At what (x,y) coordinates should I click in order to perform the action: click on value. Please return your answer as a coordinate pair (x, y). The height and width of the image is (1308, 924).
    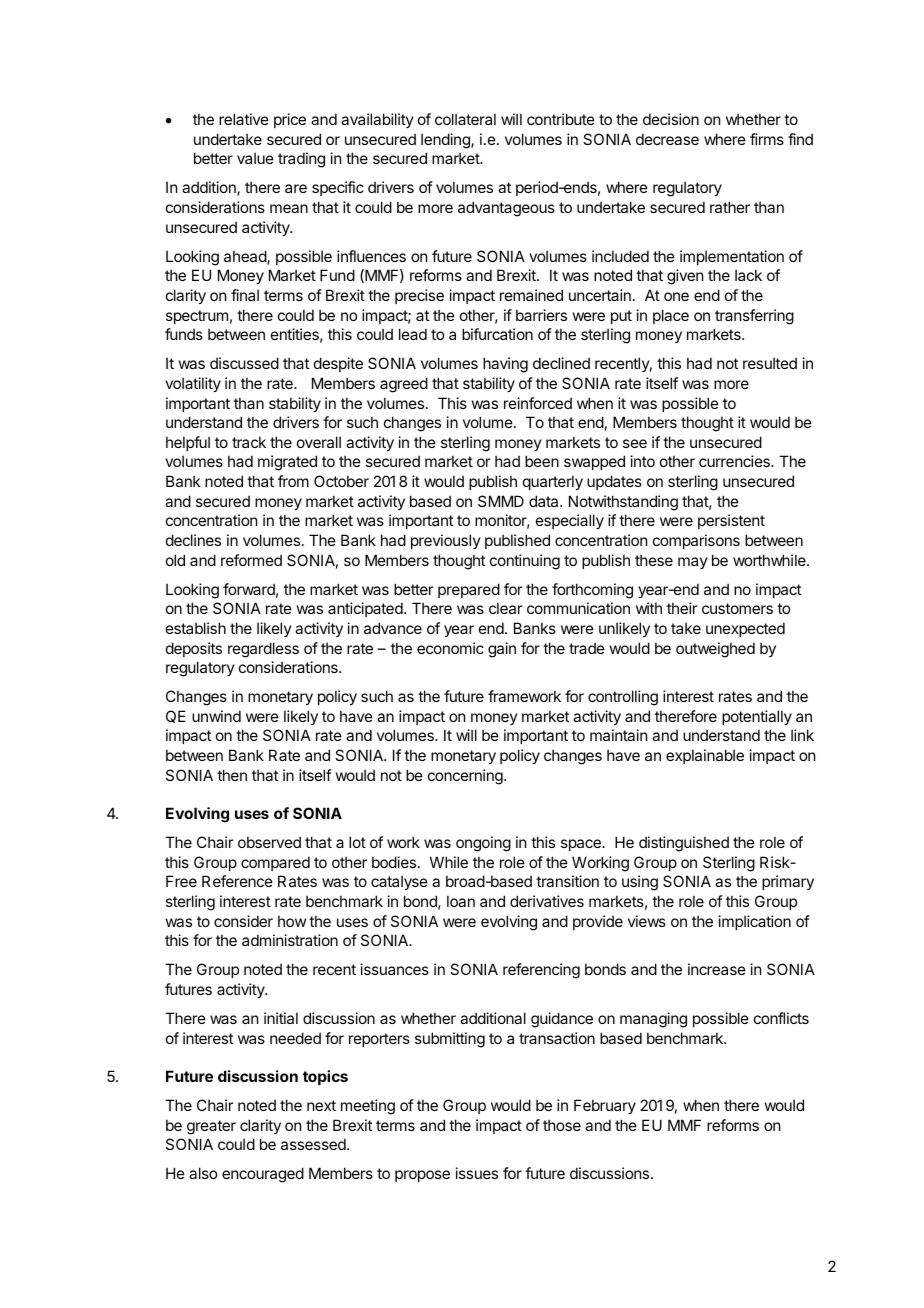
    Looking at the image, I should click on (255, 158).
